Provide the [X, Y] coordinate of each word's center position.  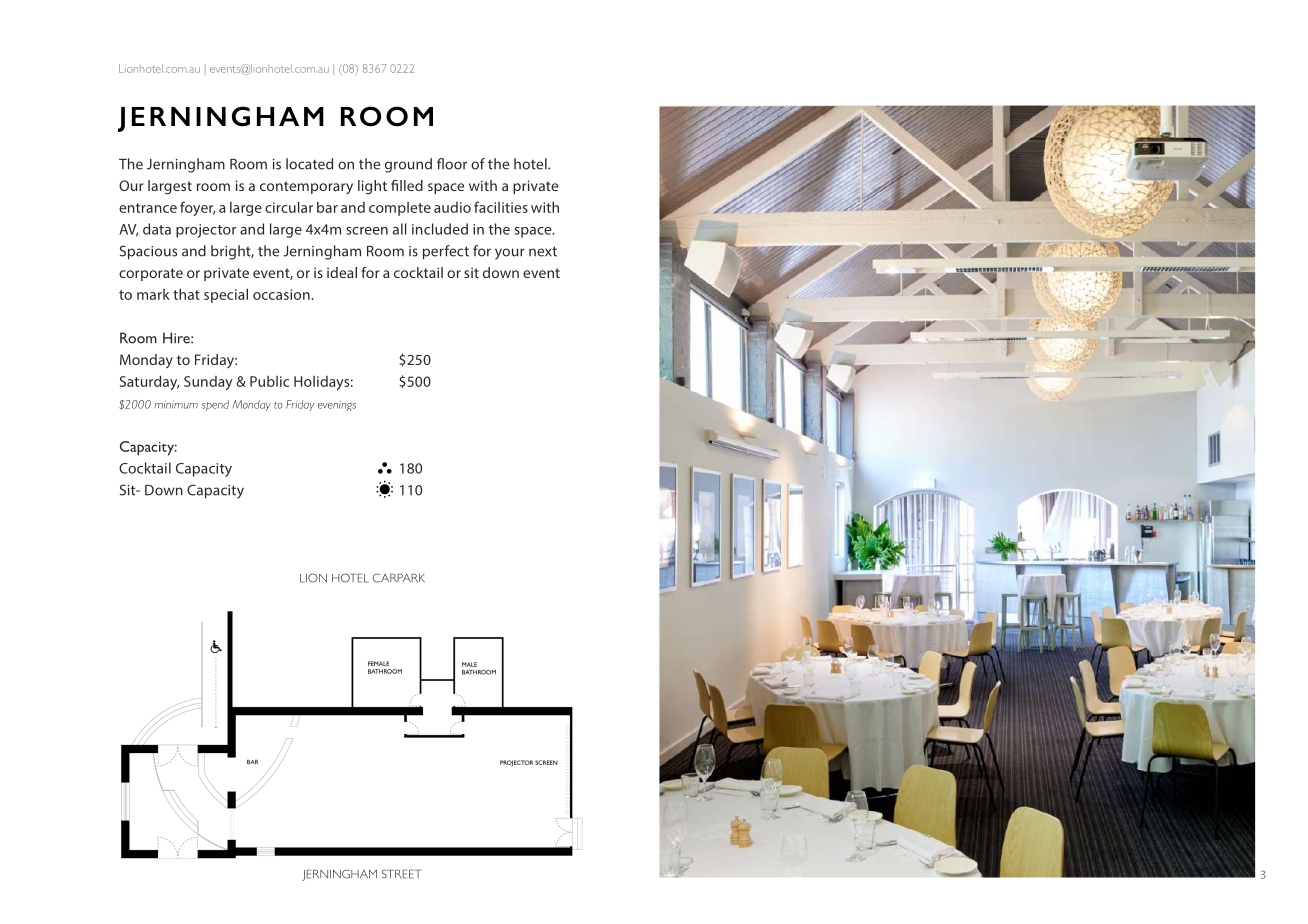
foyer [197, 208]
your [510, 254]
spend [215, 405]
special [226, 295]
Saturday [149, 382]
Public [269, 381]
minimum [176, 404]
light [372, 187]
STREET [401, 874]
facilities [501, 207]
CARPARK [399, 578]
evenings [337, 405]
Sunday [208, 383]
